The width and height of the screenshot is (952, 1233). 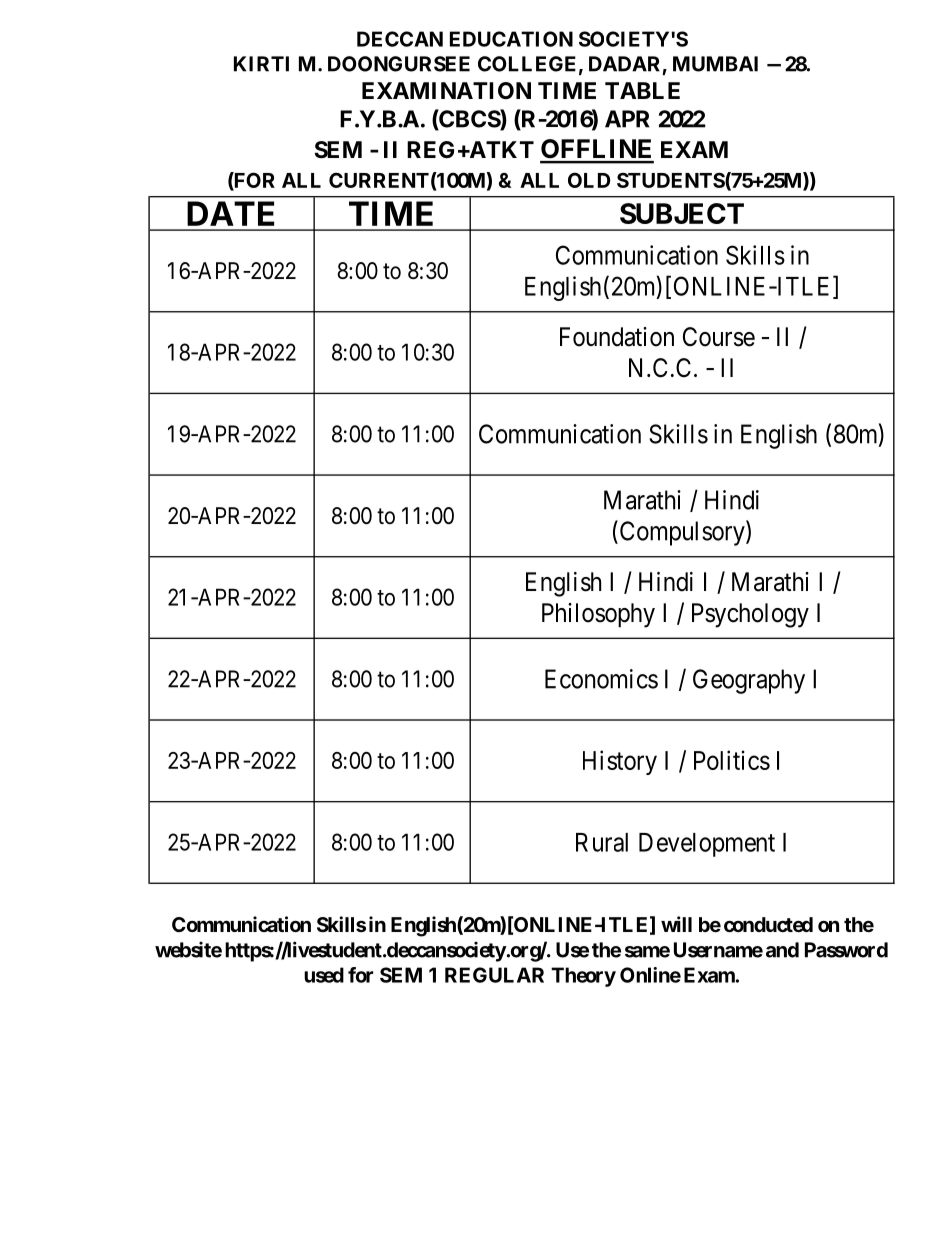 What do you see at coordinates (230, 213) in the screenshot?
I see `DATE` at bounding box center [230, 213].
